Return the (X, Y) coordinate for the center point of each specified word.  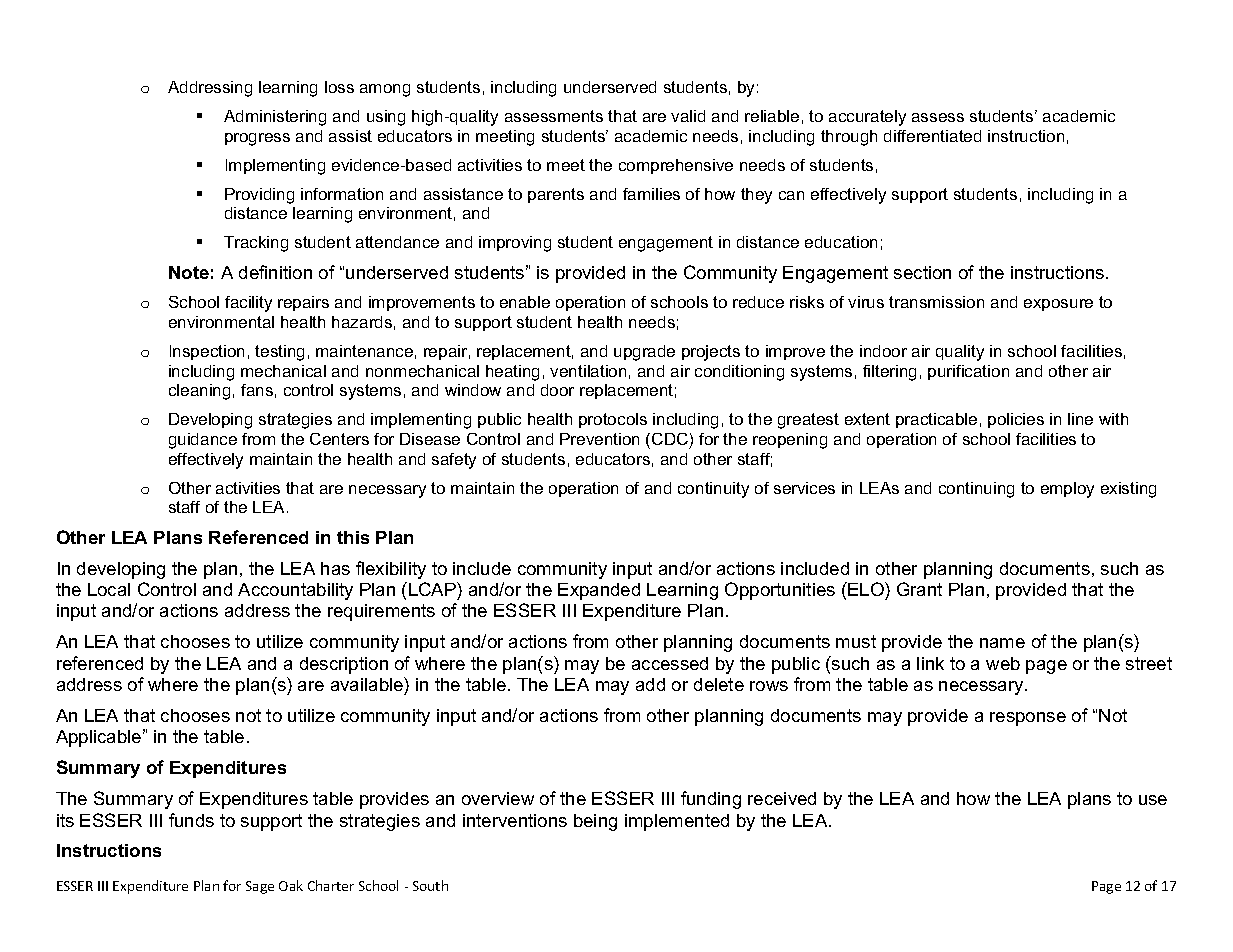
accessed (670, 663)
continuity (713, 490)
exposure (1058, 305)
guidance (203, 441)
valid (688, 116)
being (595, 822)
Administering (275, 118)
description (344, 665)
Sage (260, 887)
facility (248, 304)
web (1003, 663)
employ (1067, 490)
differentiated (932, 136)
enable (525, 302)
